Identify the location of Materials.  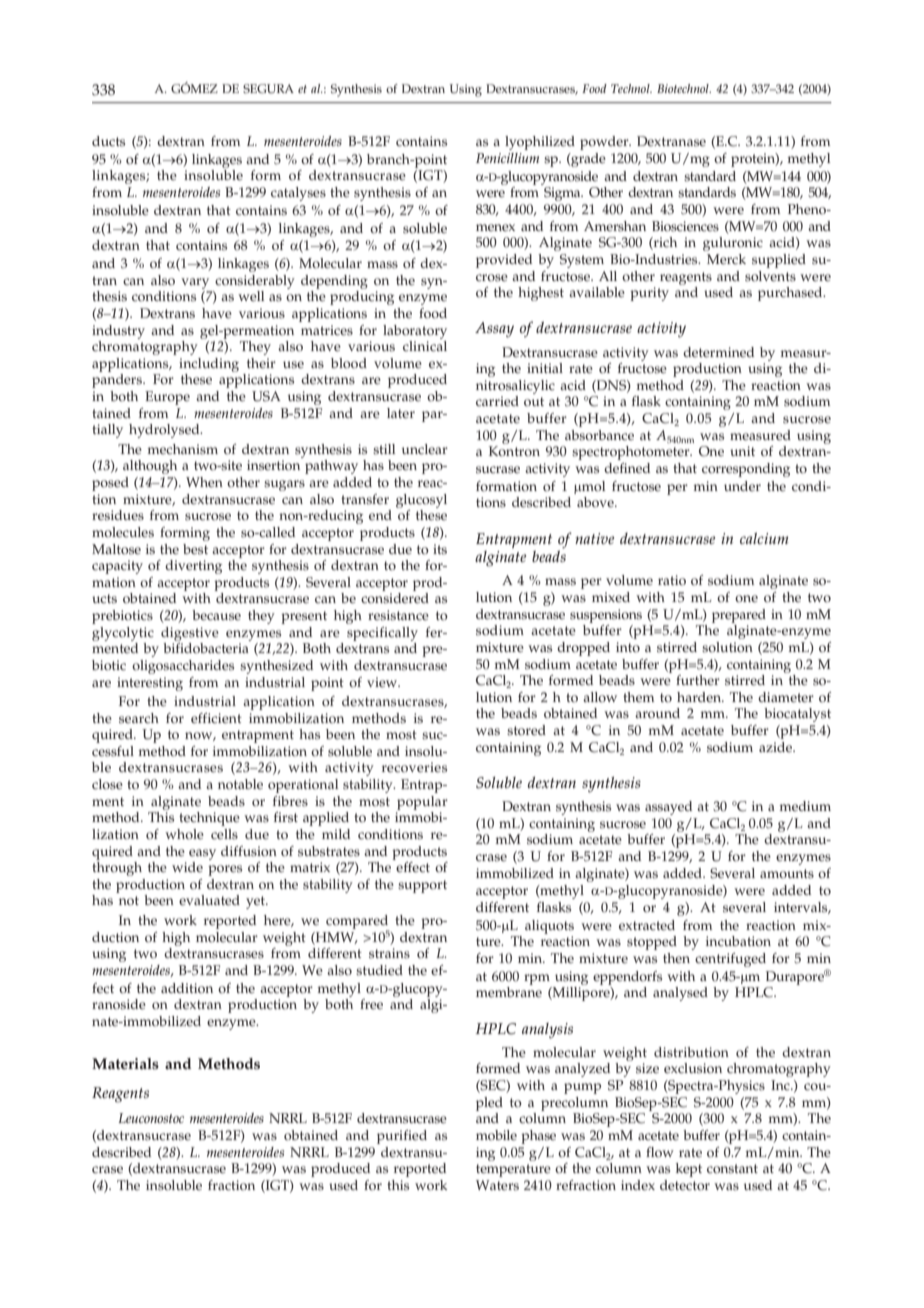
(125, 1064).
